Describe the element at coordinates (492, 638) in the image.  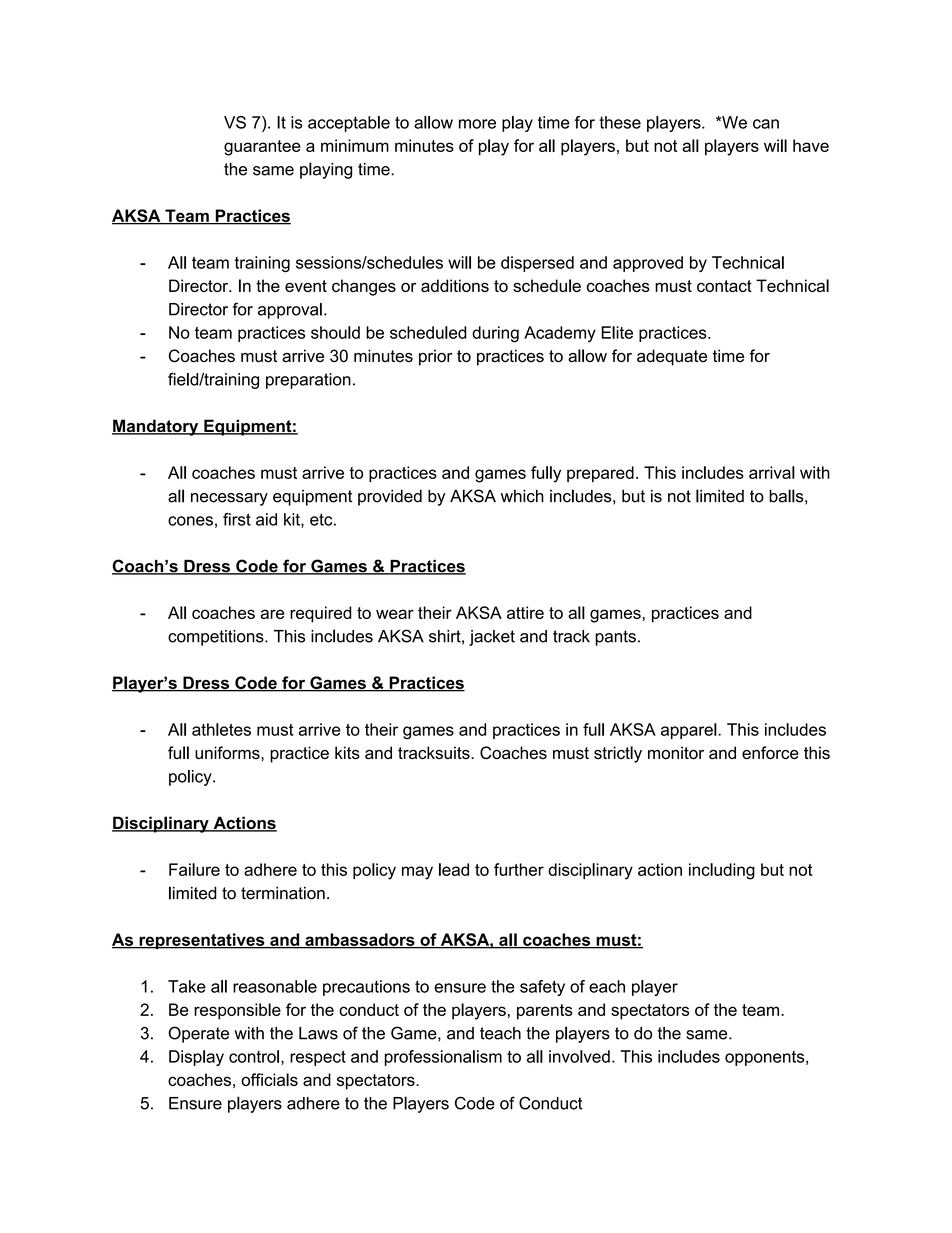
I see `jacket` at that location.
